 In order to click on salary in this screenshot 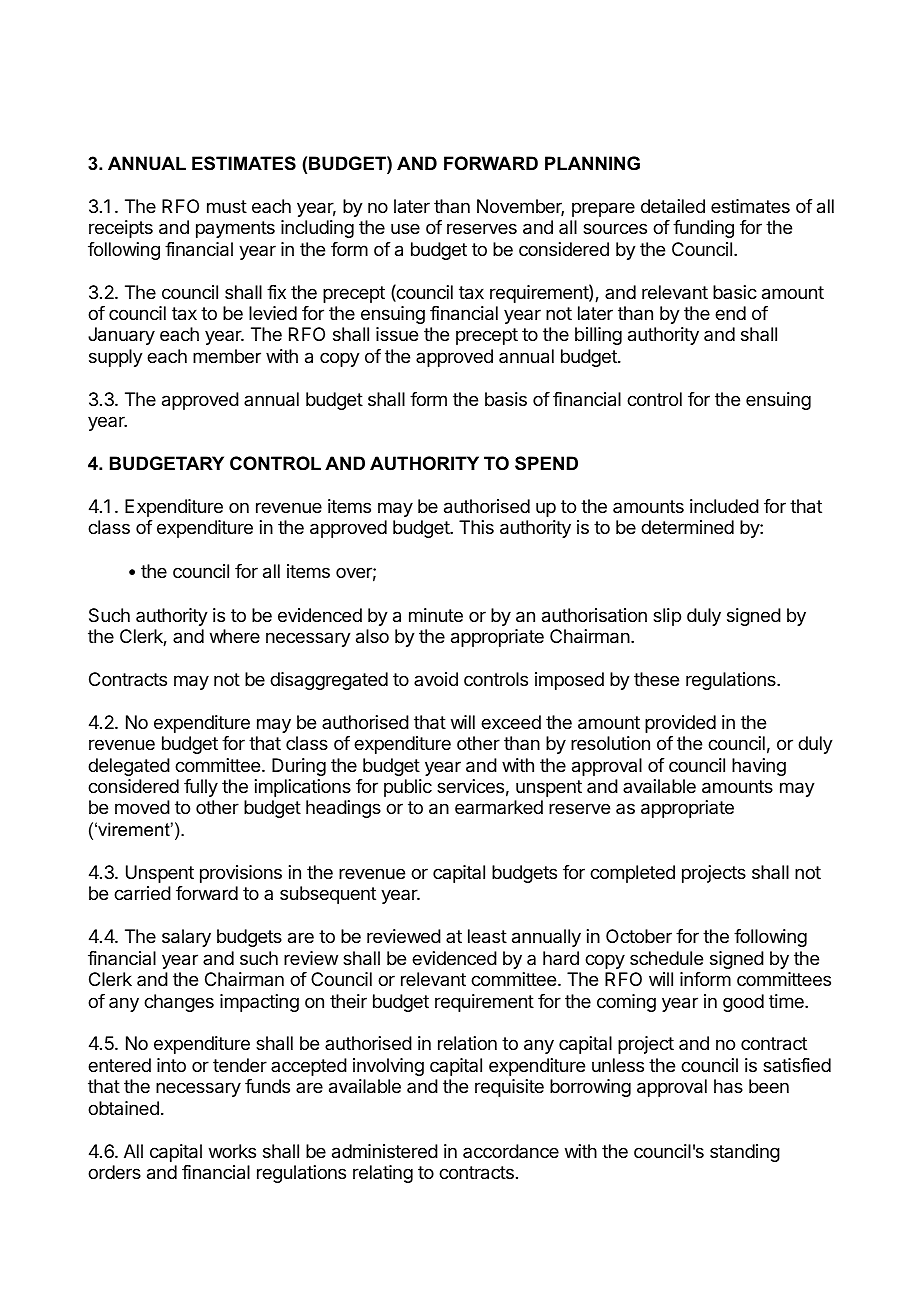, I will do `click(186, 938)`.
